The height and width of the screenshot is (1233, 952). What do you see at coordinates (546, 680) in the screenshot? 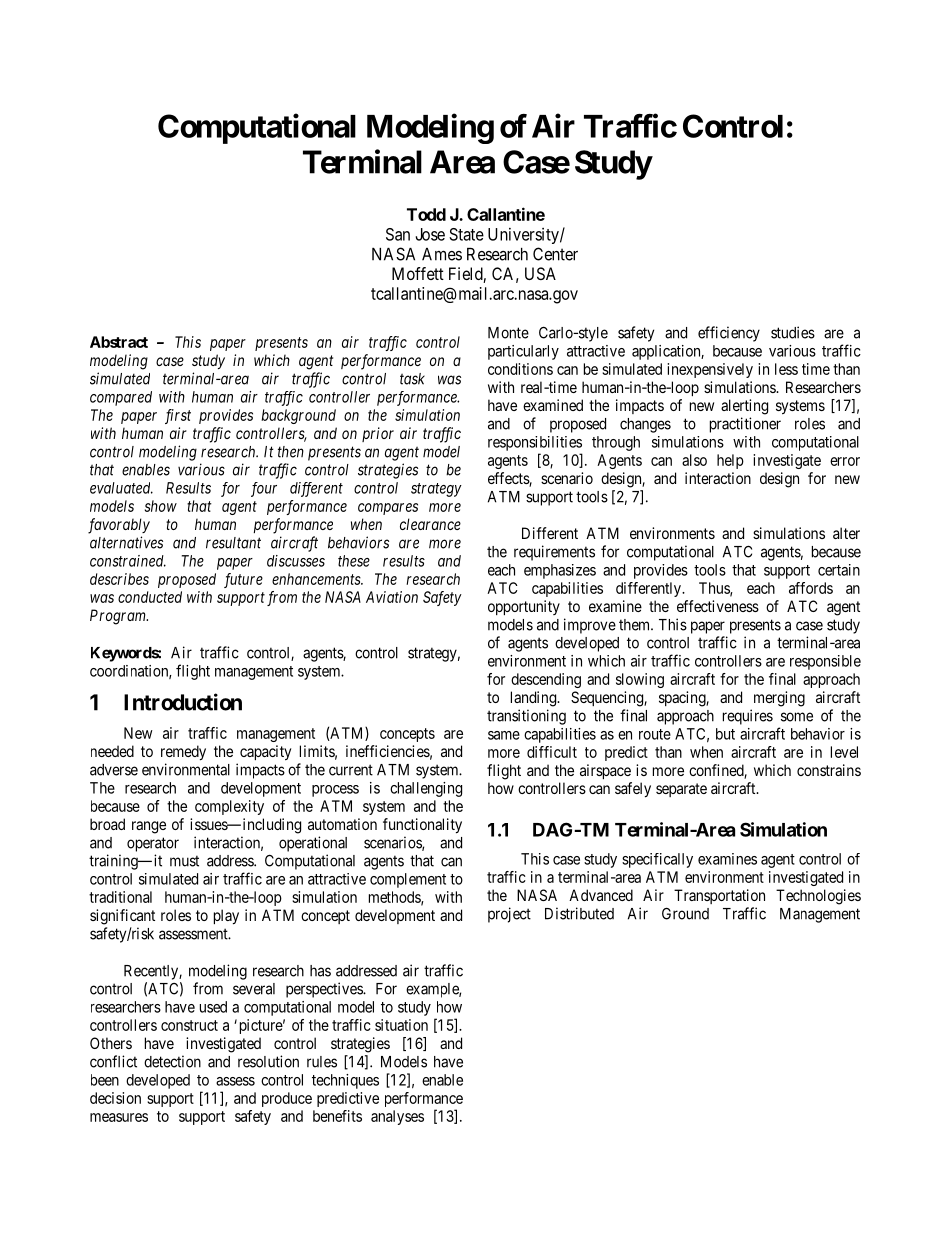
I see `descending` at bounding box center [546, 680].
